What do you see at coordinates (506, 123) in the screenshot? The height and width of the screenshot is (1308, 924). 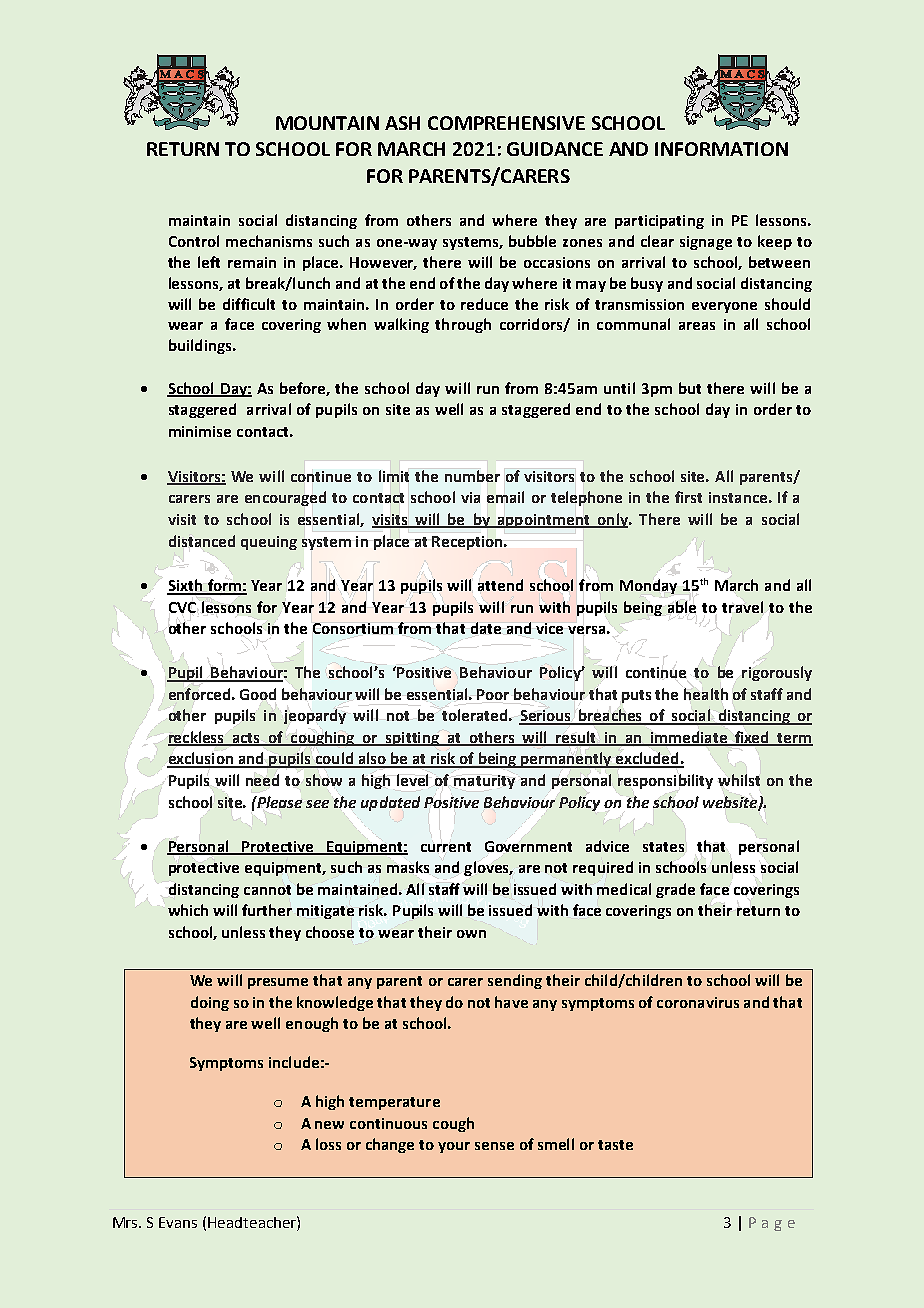 I see `COMPREHENSIVE` at bounding box center [506, 123].
